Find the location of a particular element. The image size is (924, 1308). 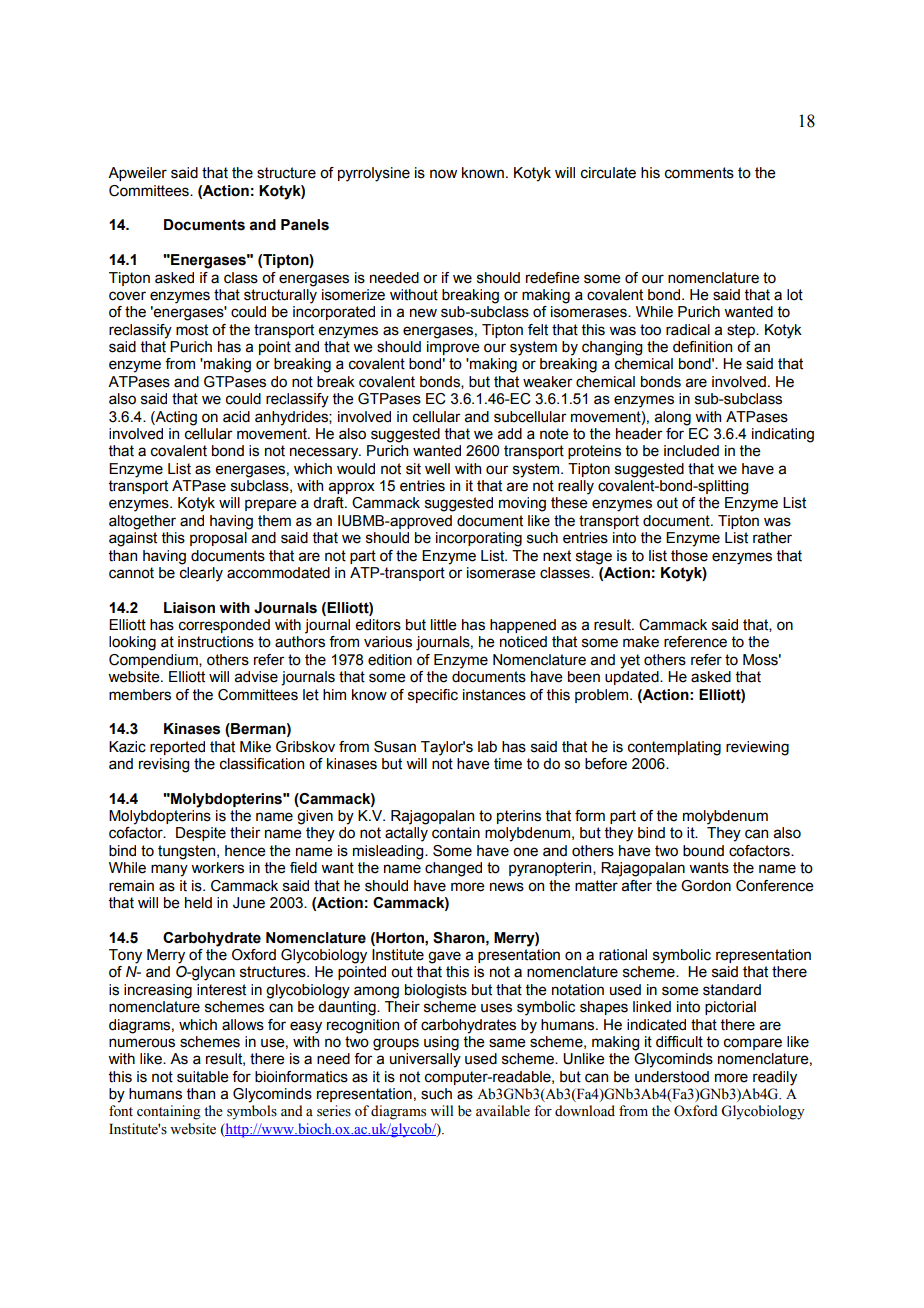

make is located at coordinates (641, 642).
